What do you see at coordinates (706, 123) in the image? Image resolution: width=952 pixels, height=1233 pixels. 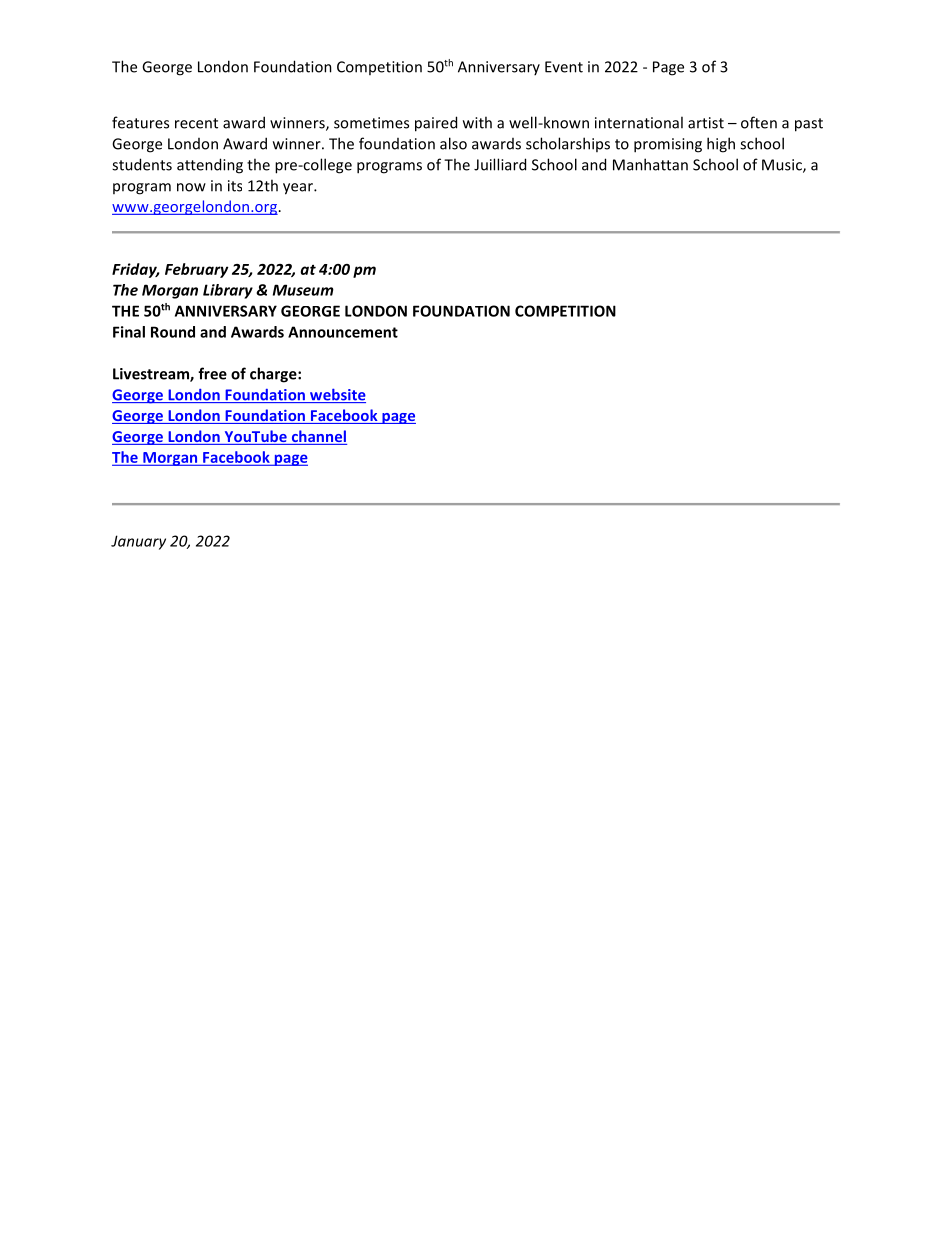 I see `artist` at bounding box center [706, 123].
